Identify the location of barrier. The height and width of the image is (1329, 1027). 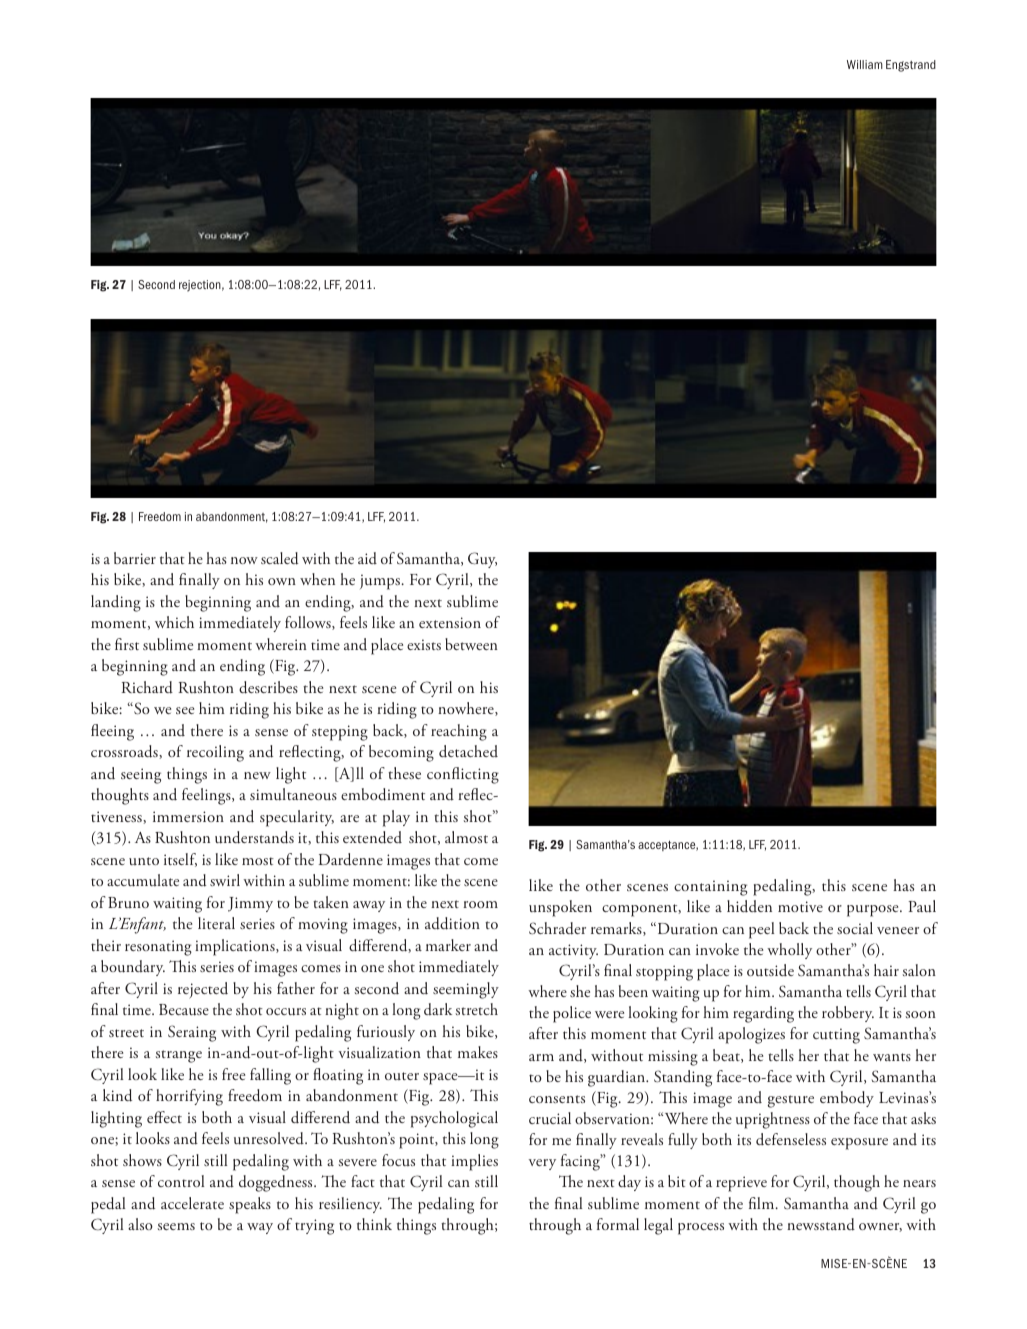
(135, 558).
